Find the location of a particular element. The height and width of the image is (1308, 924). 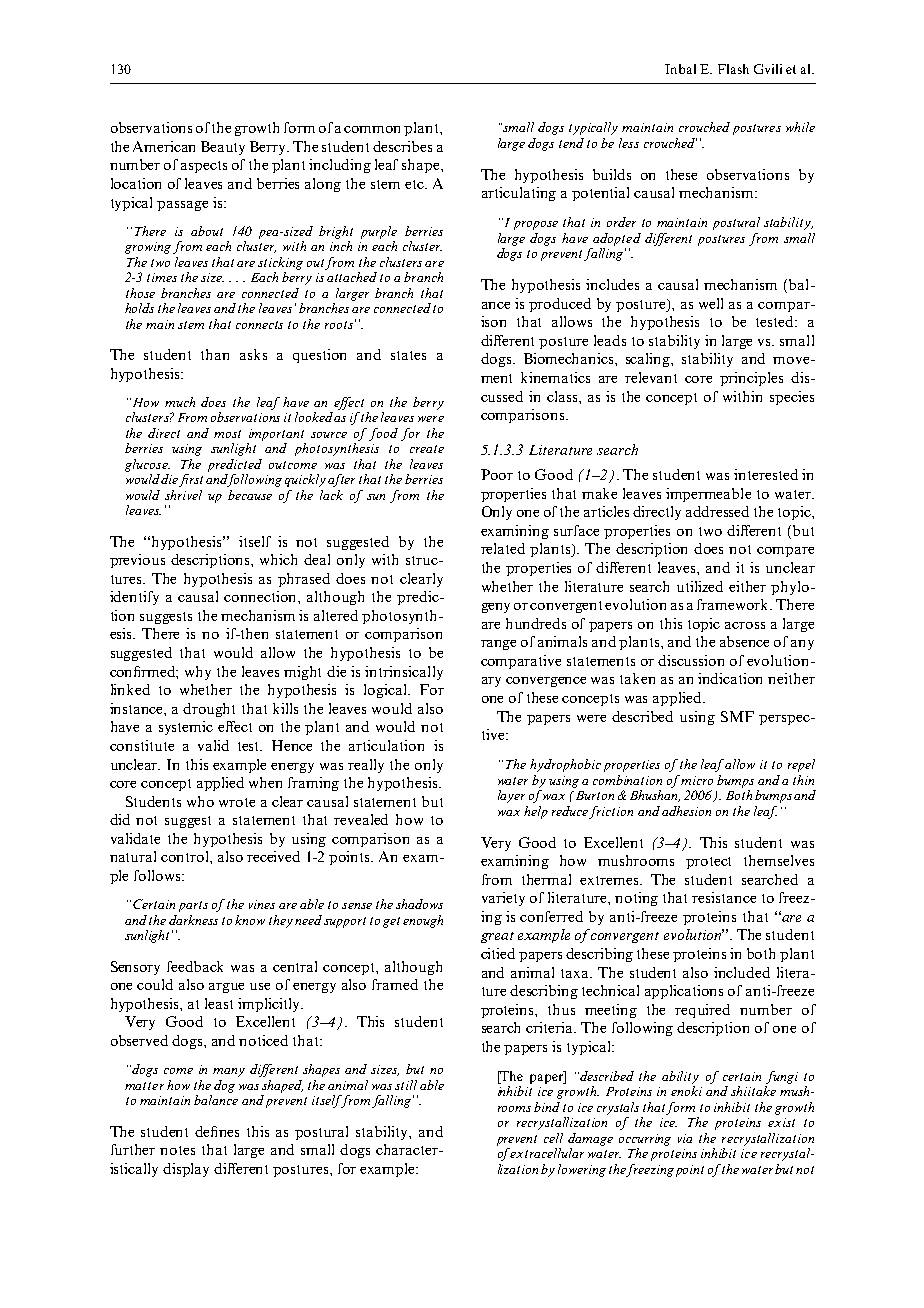

describes is located at coordinates (402, 146).
